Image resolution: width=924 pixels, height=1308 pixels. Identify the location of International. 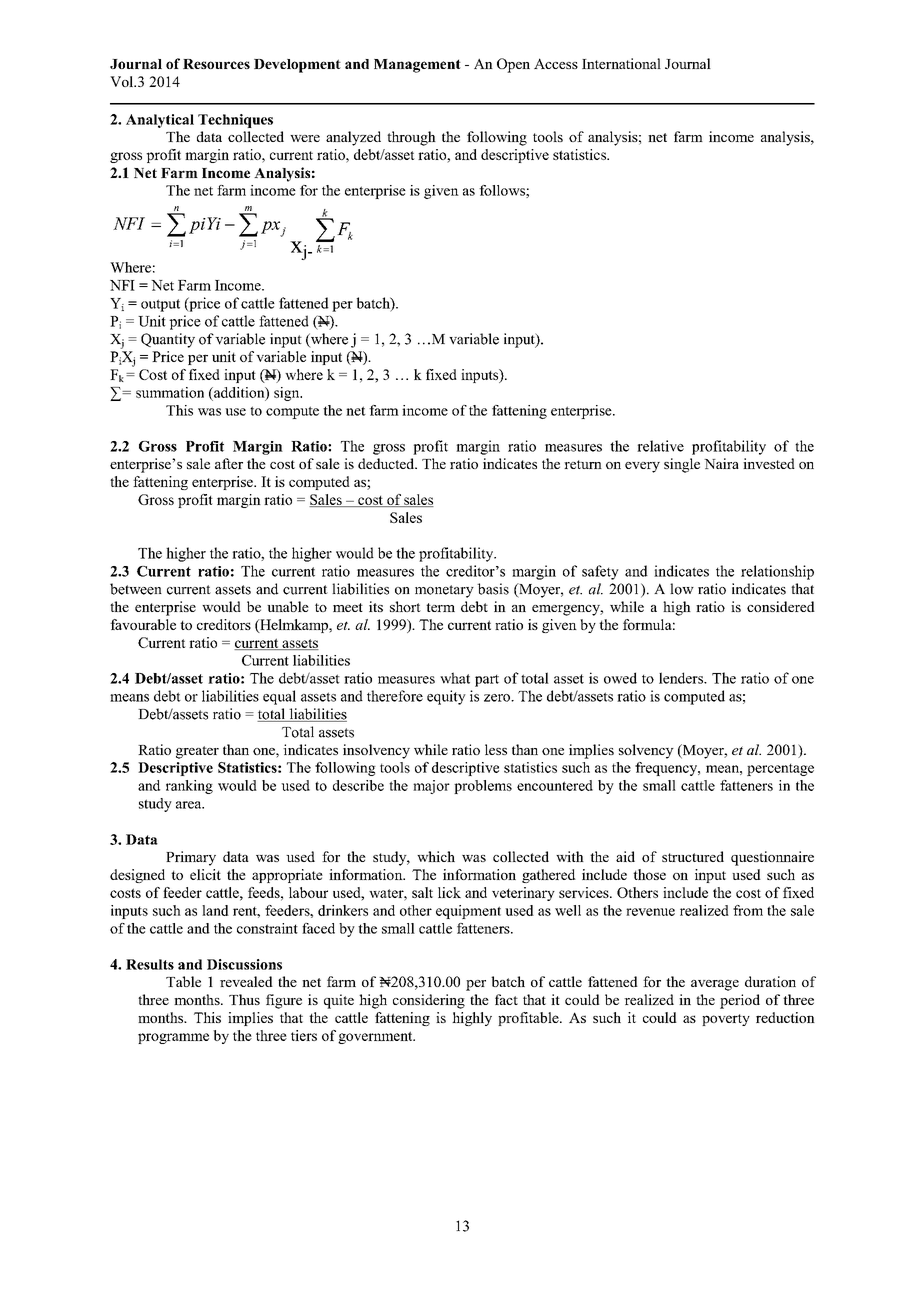
(621, 63).
